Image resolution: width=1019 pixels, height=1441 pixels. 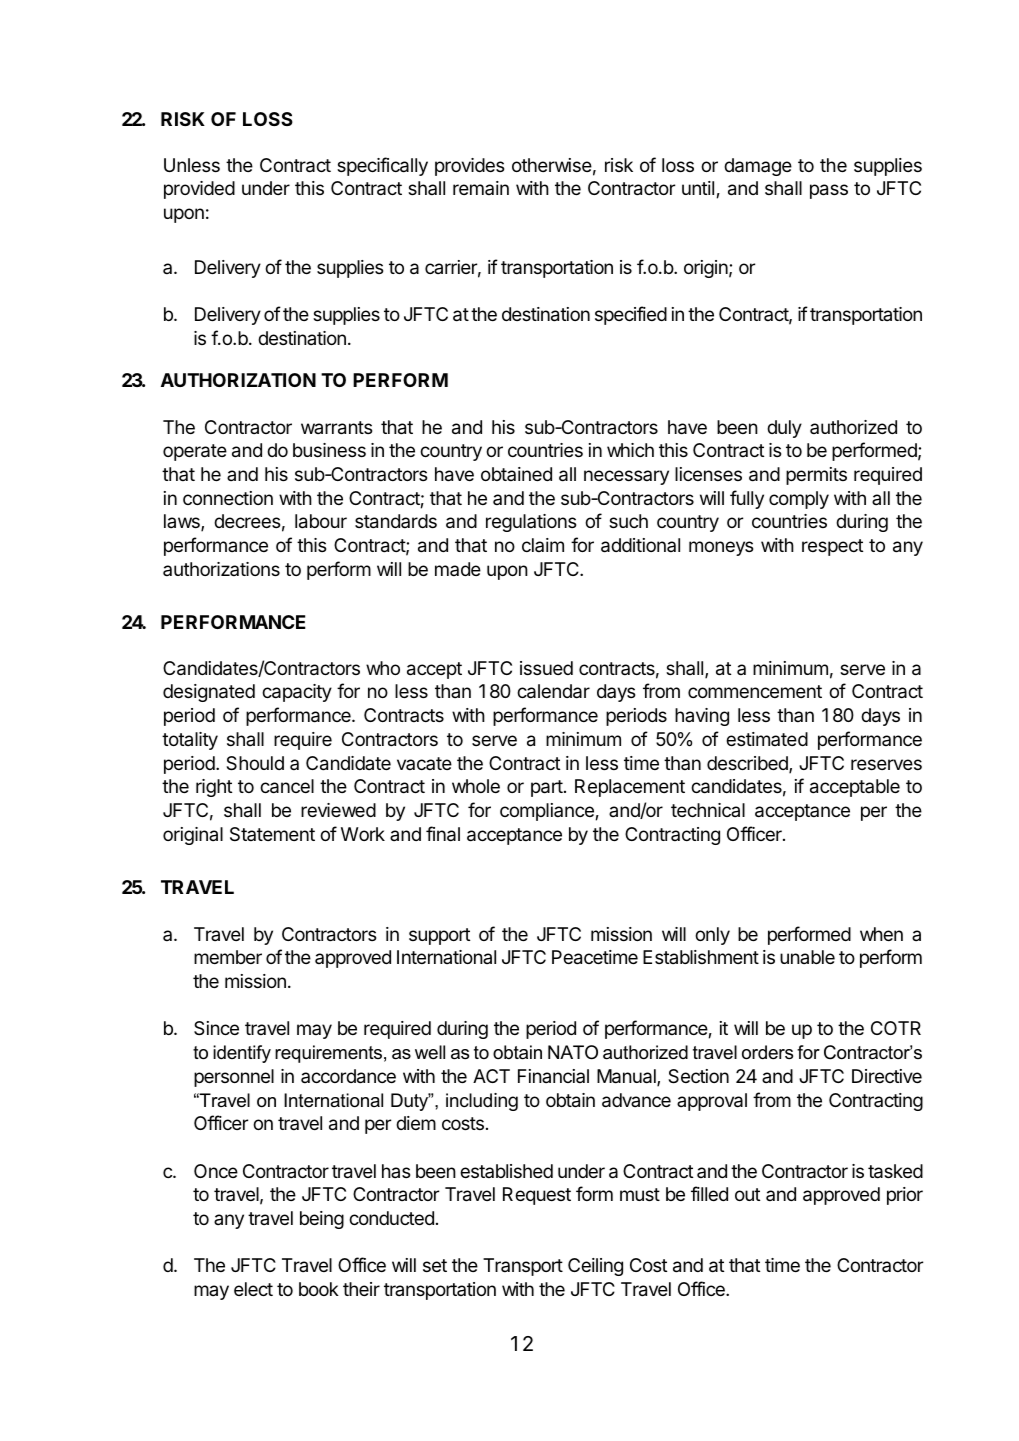 I want to click on remain, so click(x=481, y=188).
